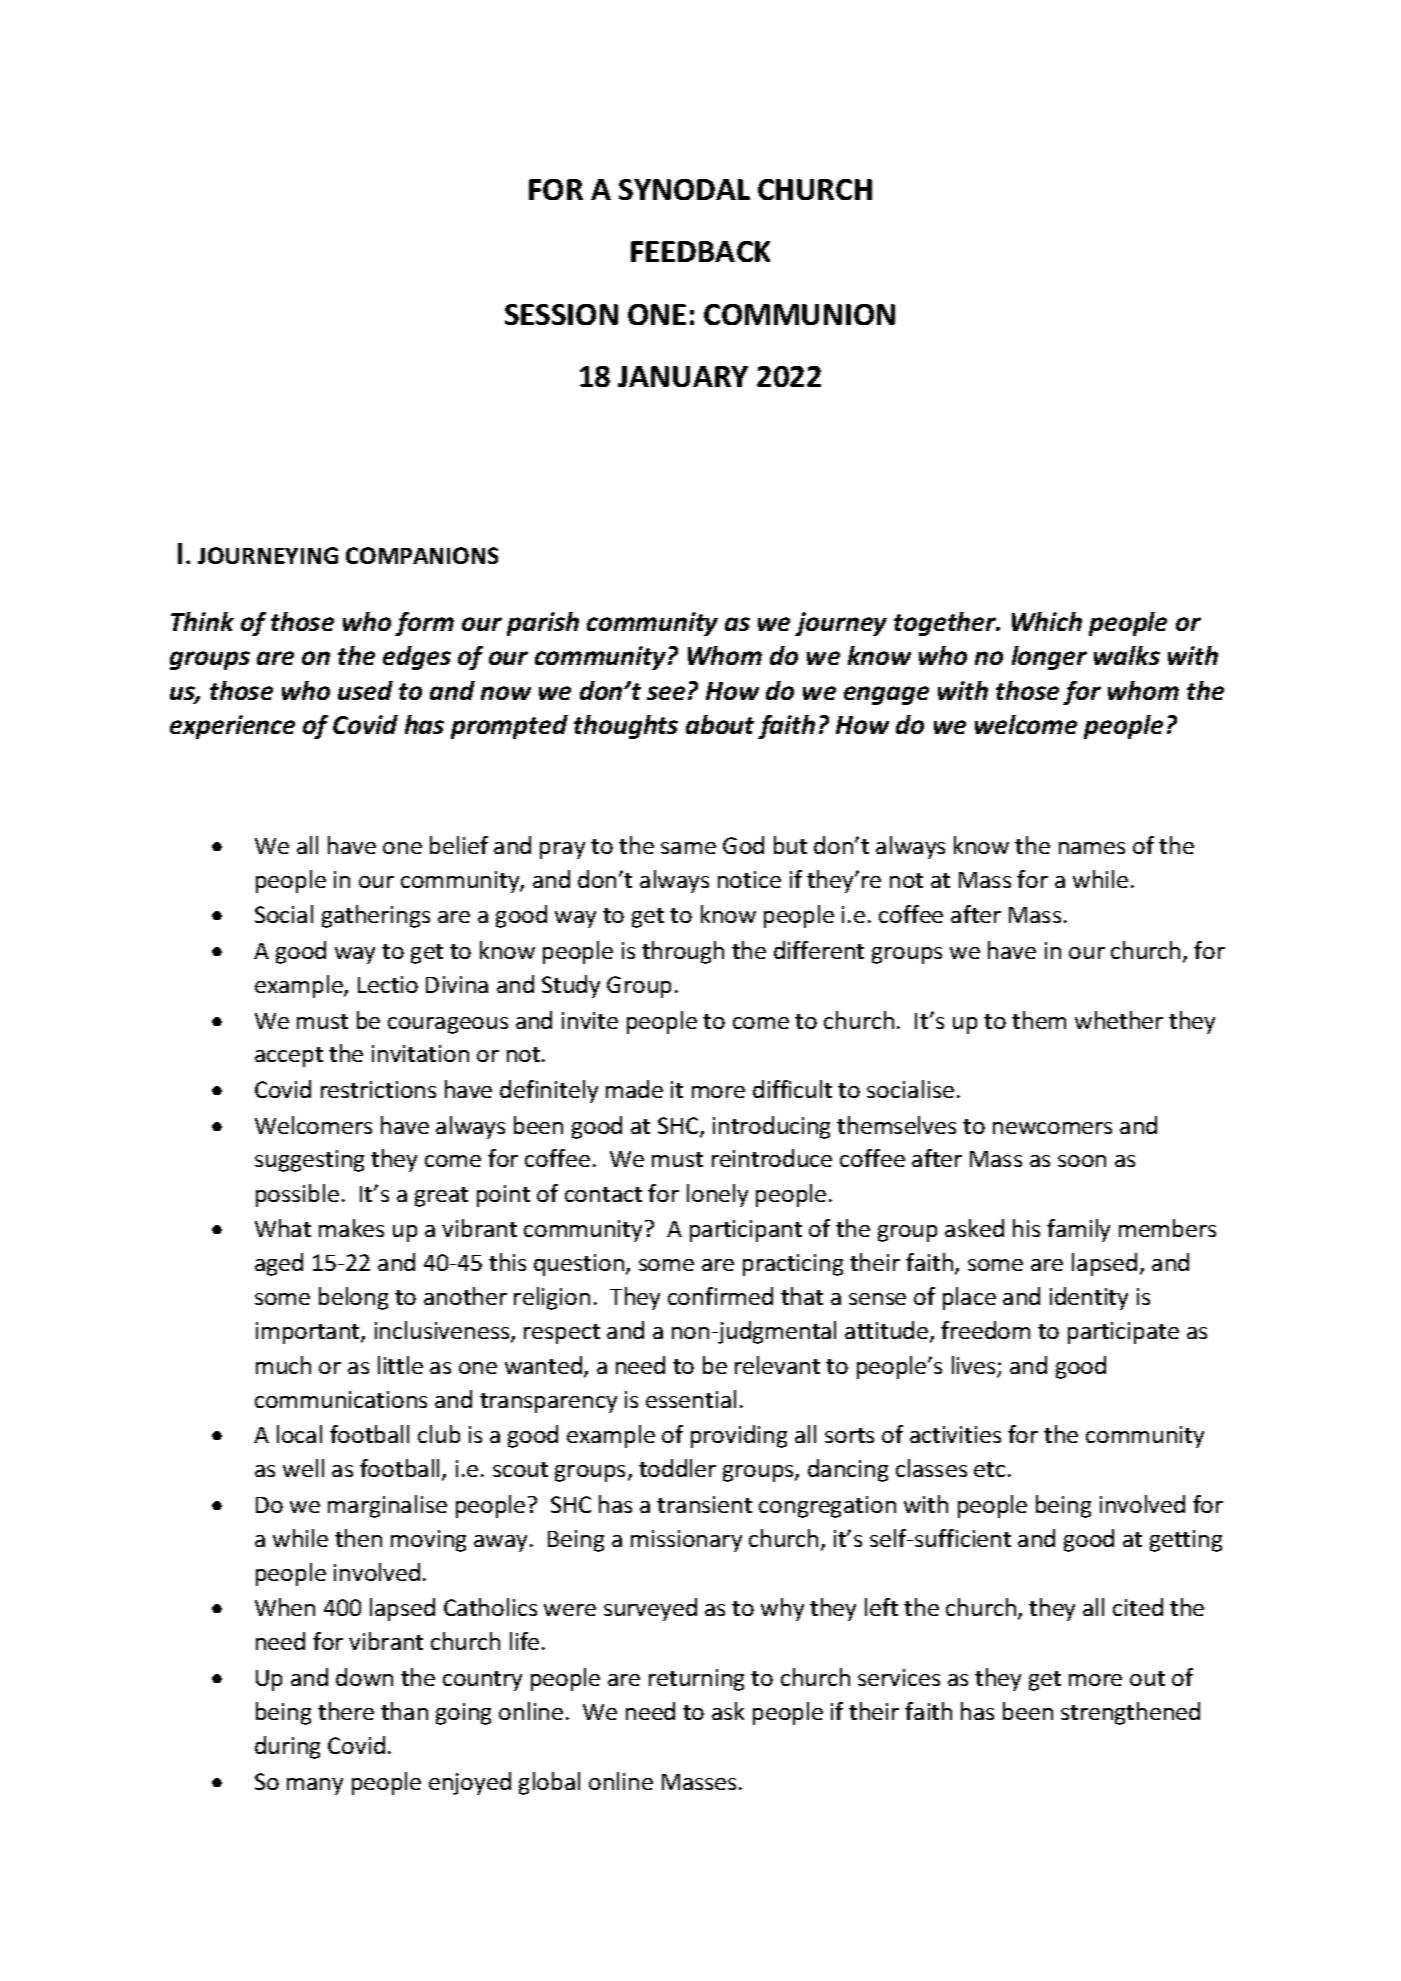  I want to click on well, so click(303, 1468).
